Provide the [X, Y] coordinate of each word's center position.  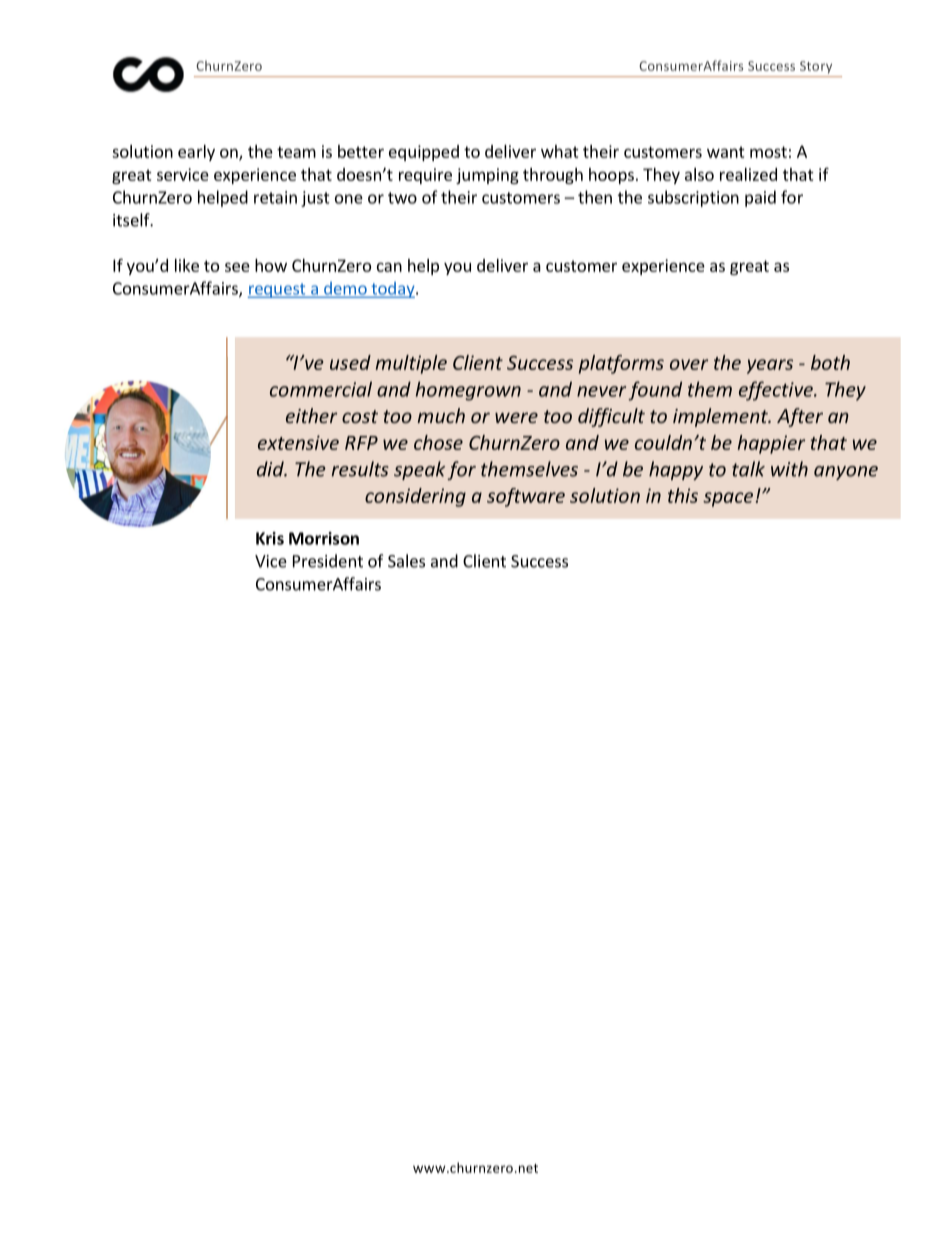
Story [816, 67]
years [770, 366]
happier [771, 444]
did [271, 469]
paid [760, 198]
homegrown [468, 391]
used [350, 362]
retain [275, 197]
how [271, 265]
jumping [487, 176]
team [296, 152]
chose [438, 442]
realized [748, 174]
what [560, 151]
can [389, 267]
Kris [270, 538]
